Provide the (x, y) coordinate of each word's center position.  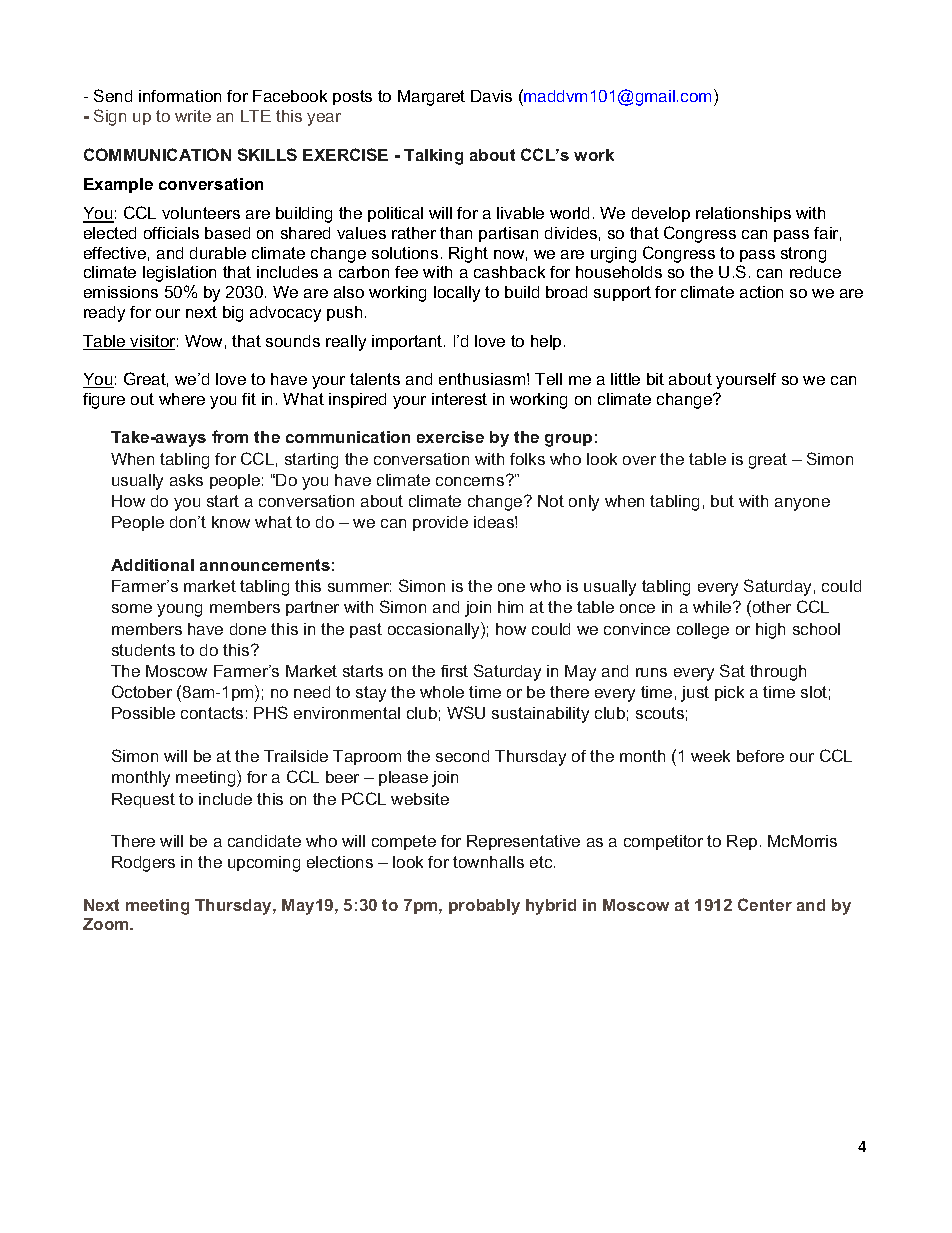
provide (440, 523)
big (233, 314)
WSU (466, 712)
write (193, 116)
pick (729, 693)
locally (457, 294)
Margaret (431, 98)
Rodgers (143, 864)
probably (484, 907)
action (761, 292)
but (722, 501)
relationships (743, 214)
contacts (212, 713)
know (231, 522)
